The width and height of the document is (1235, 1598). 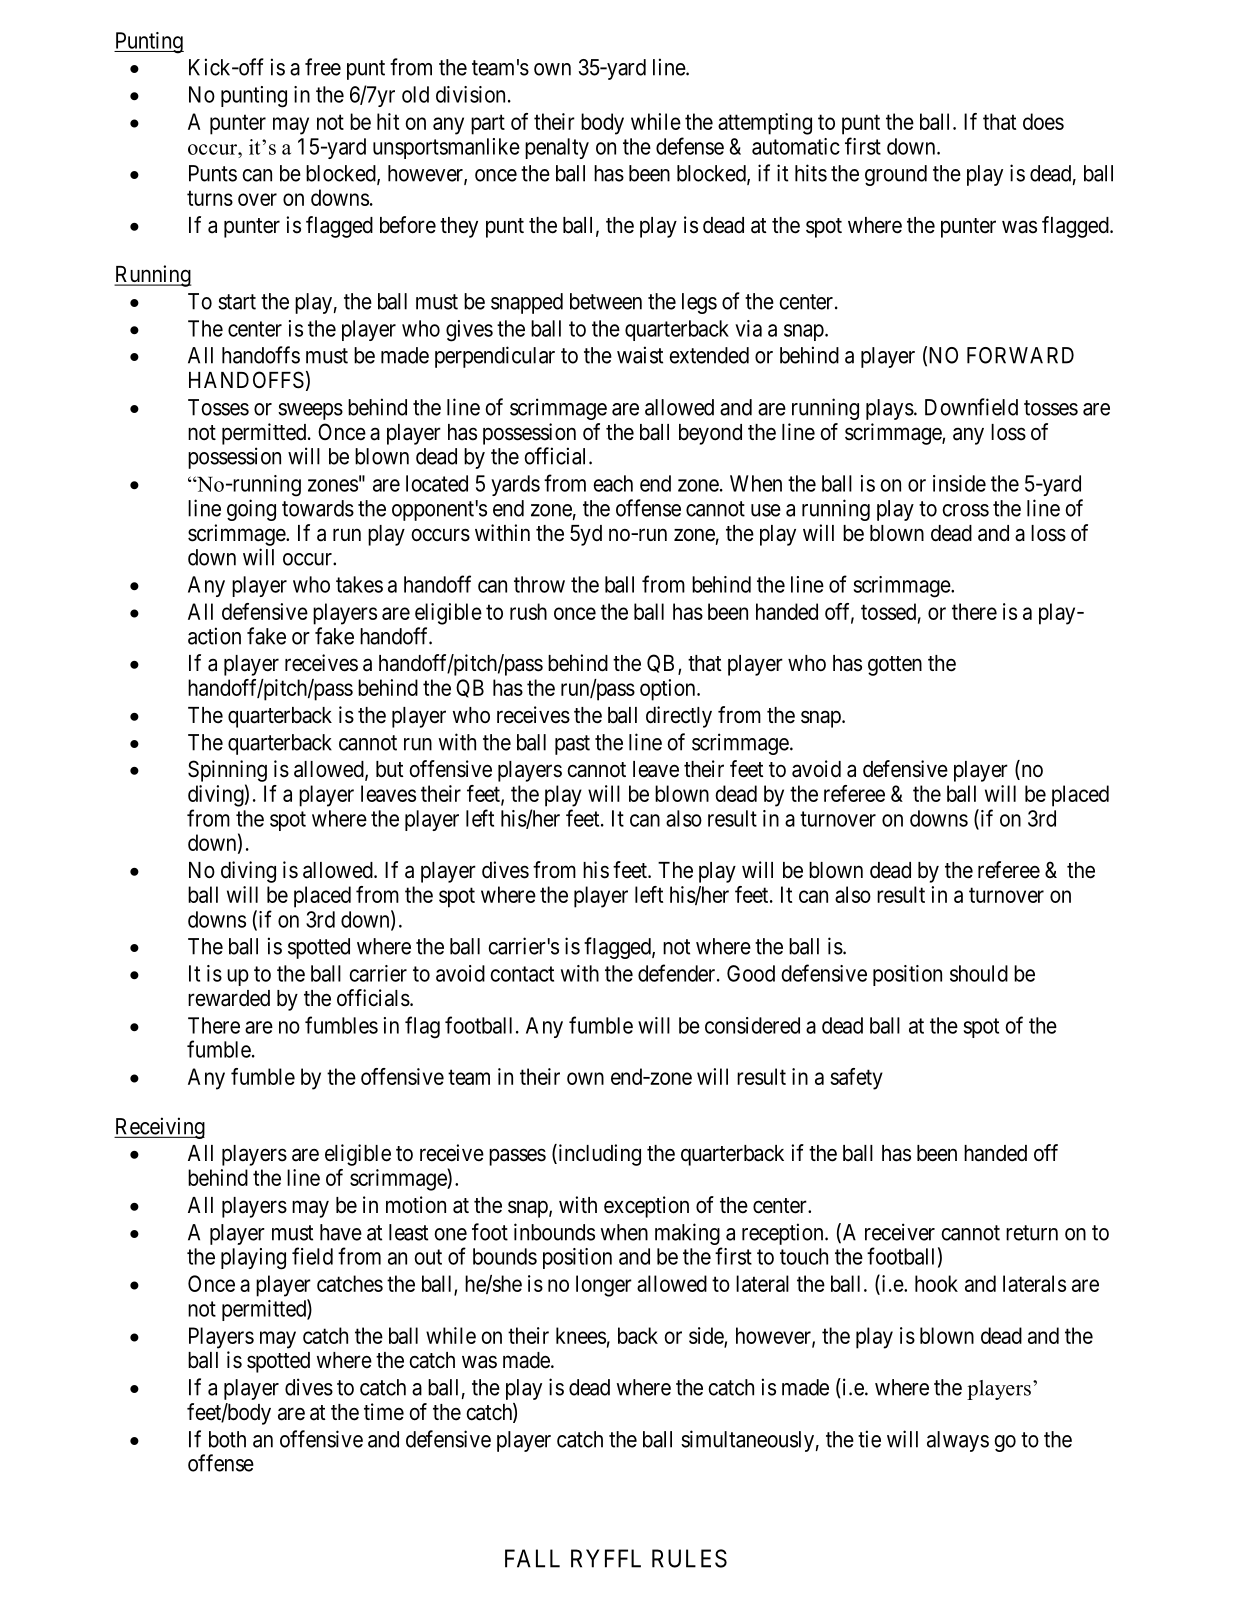 What do you see at coordinates (896, 175) in the document?
I see `ground` at bounding box center [896, 175].
